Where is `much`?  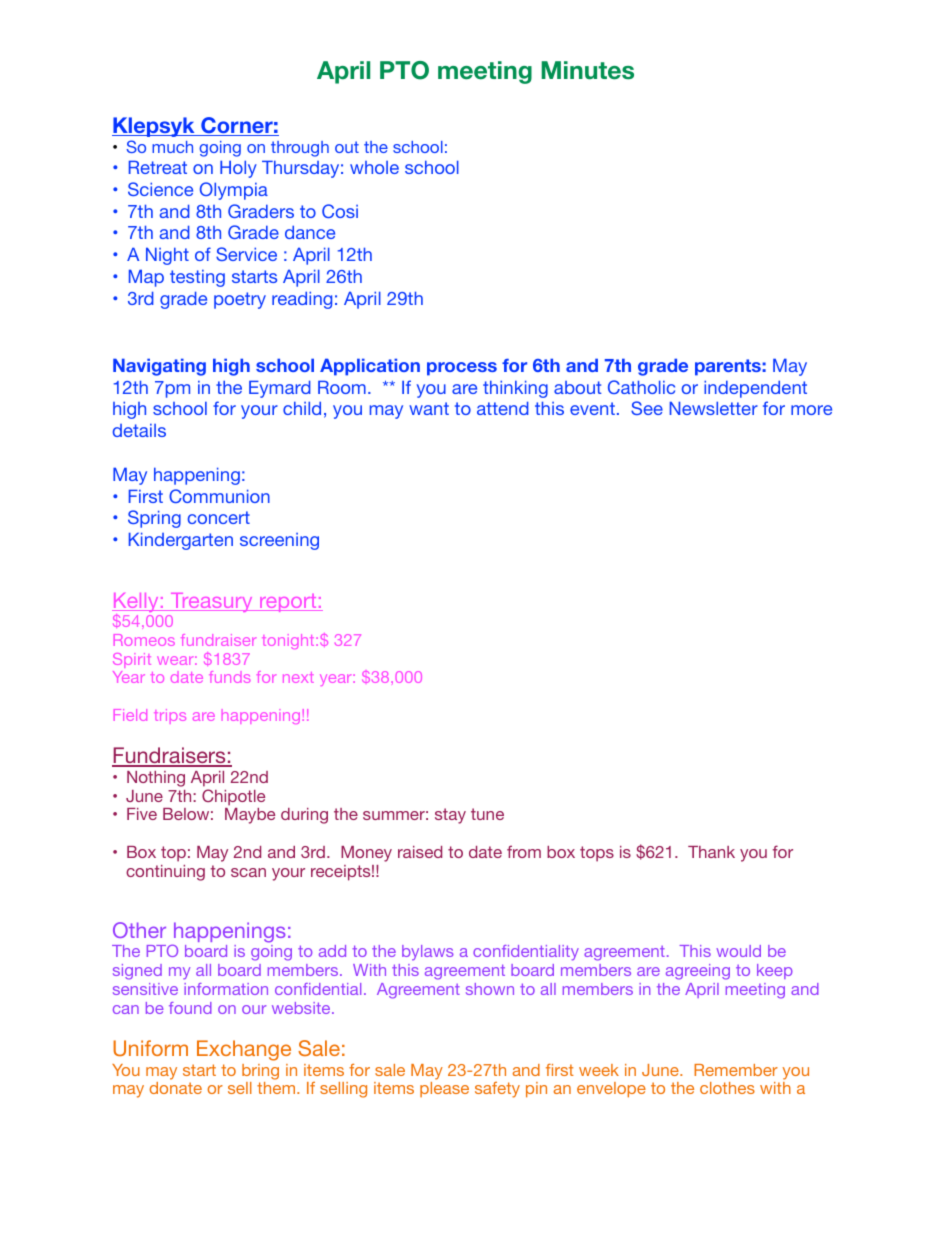 much is located at coordinates (172, 147).
